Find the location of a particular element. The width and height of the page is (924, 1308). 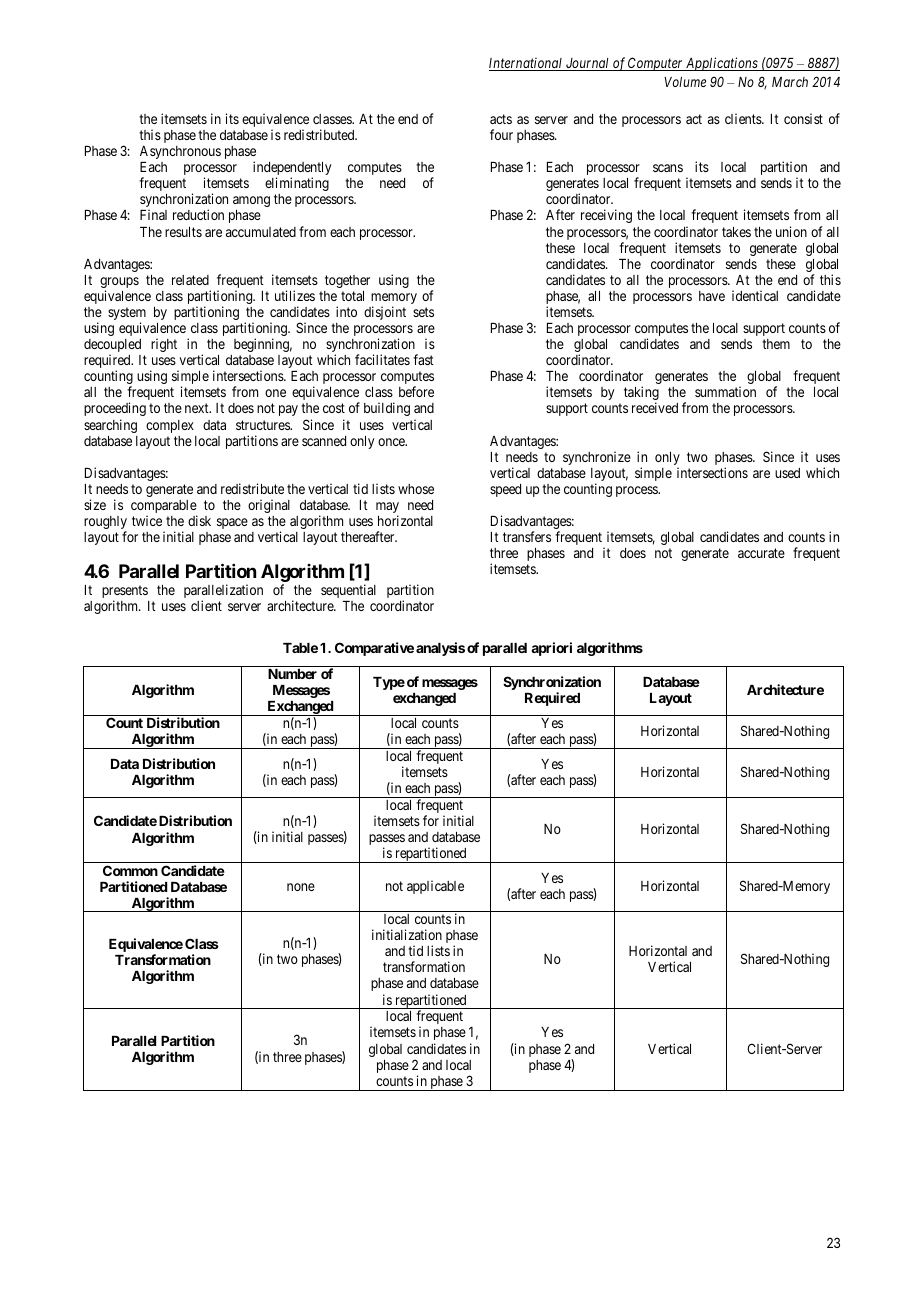

related is located at coordinates (190, 280).
